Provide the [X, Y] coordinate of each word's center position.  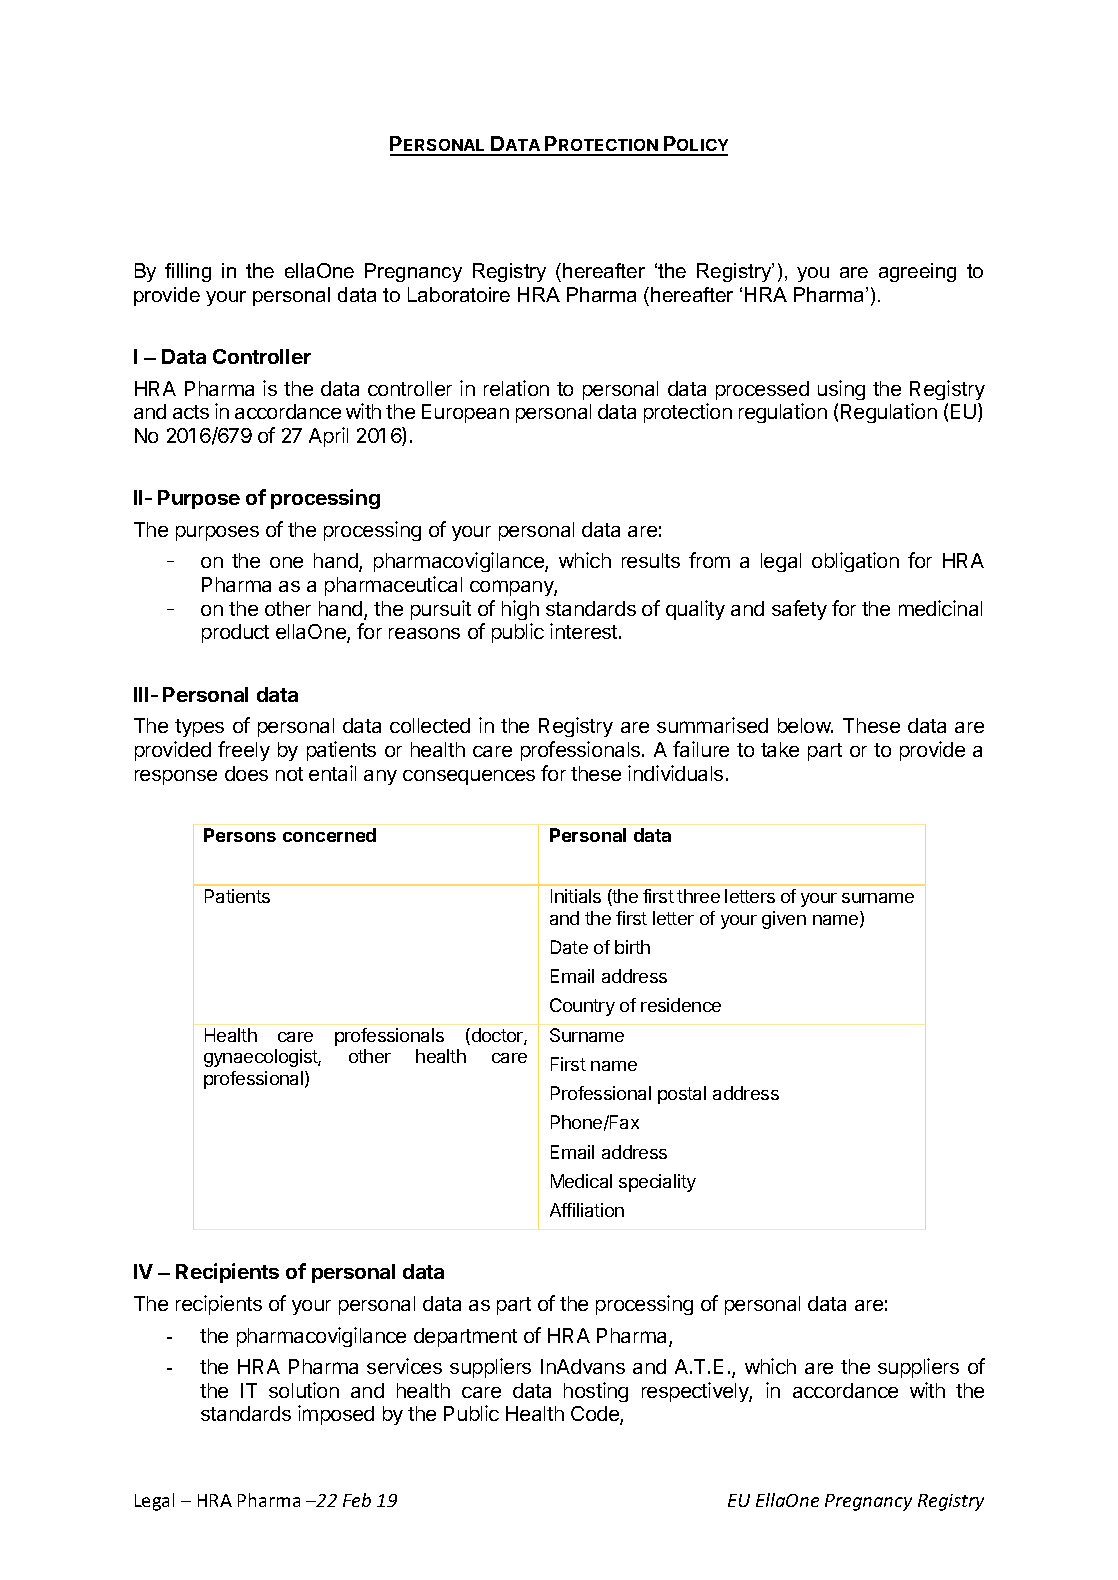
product [235, 633]
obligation [855, 562]
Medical [581, 1181]
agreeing [917, 272]
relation [516, 388]
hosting [596, 1392]
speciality [657, 1183]
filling [188, 272]
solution [304, 1390]
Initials [576, 896]
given [784, 920]
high [520, 610]
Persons [240, 835]
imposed [336, 1415]
